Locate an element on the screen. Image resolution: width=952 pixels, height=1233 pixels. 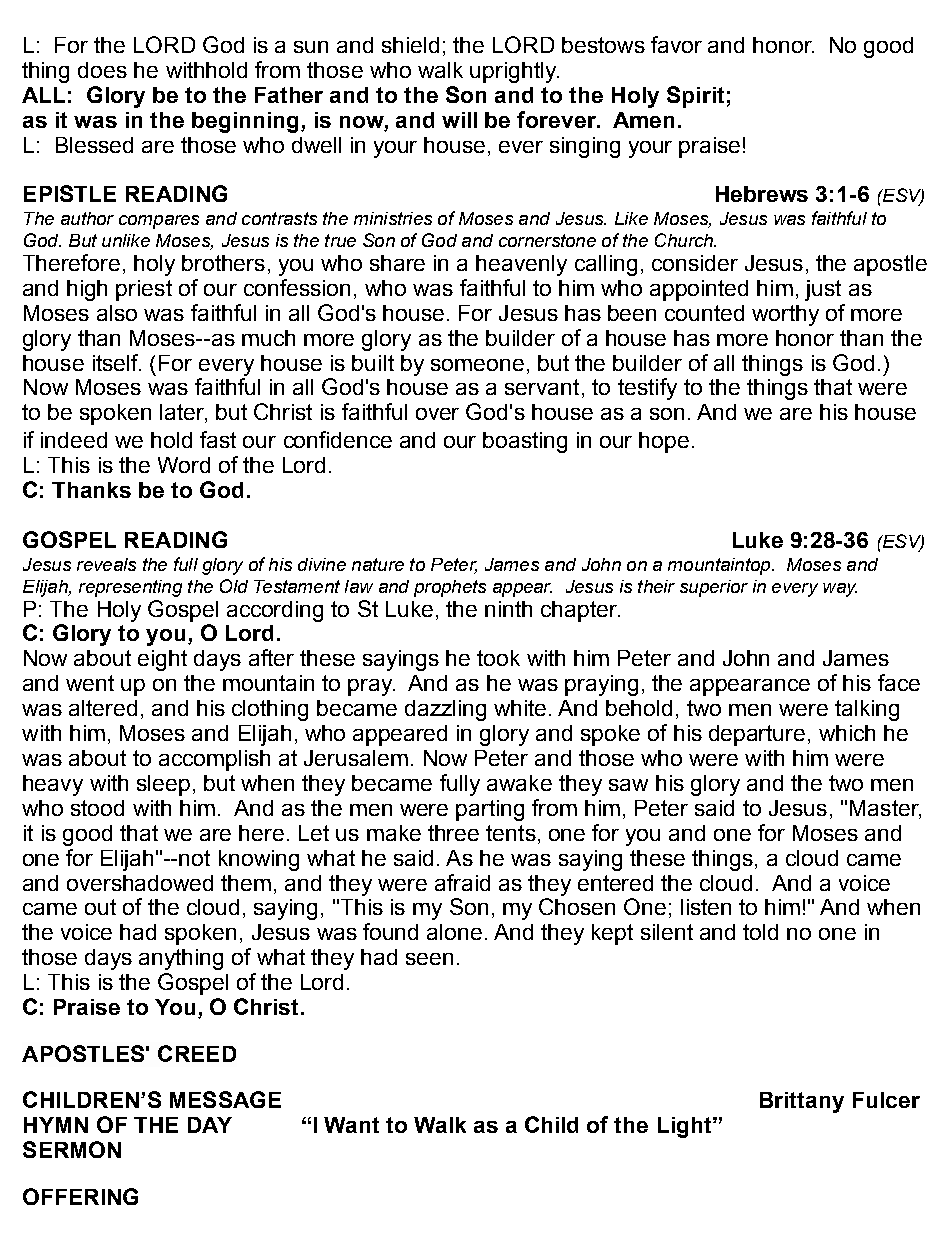
dazzling is located at coordinates (445, 710).
